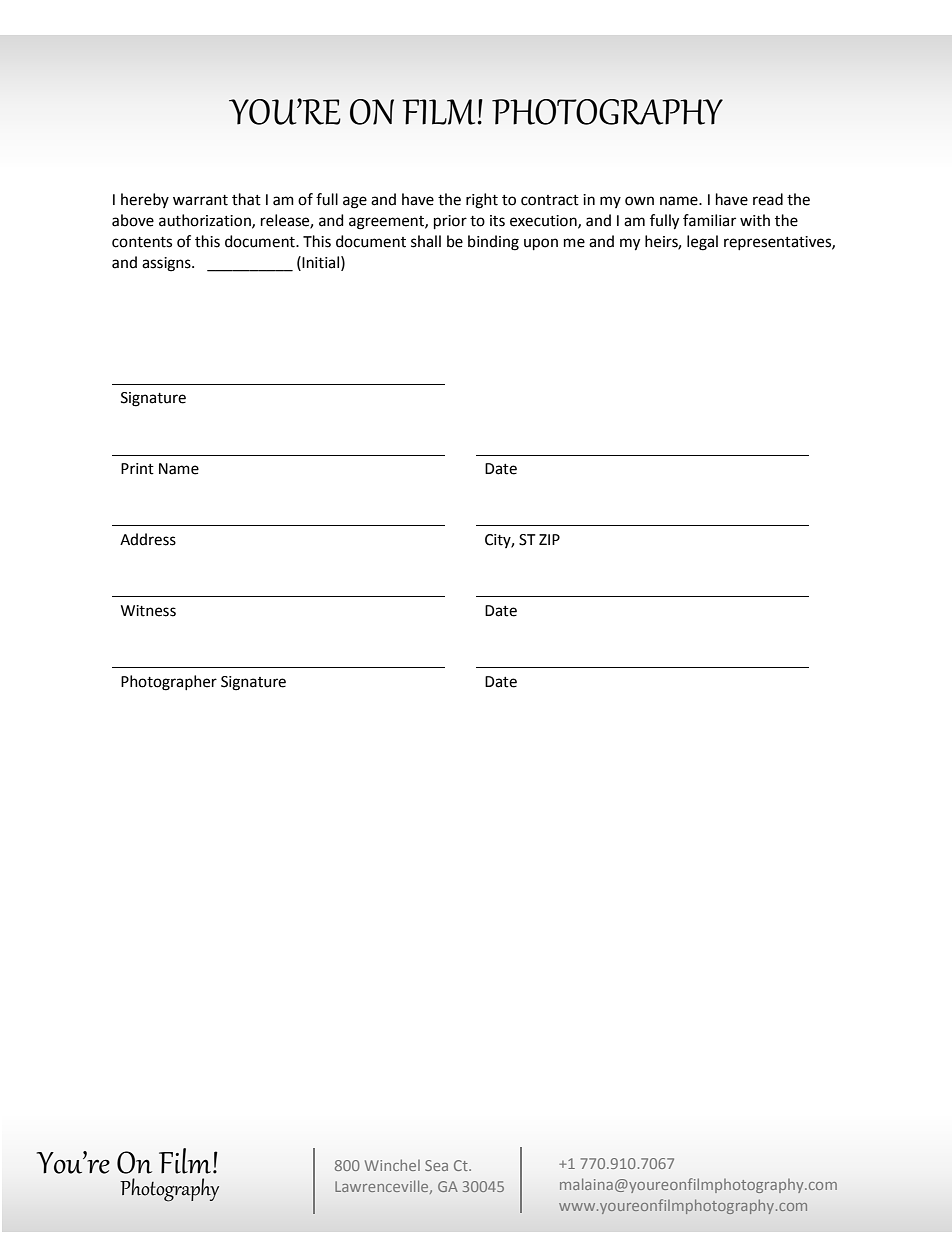  I want to click on familiar, so click(709, 220).
